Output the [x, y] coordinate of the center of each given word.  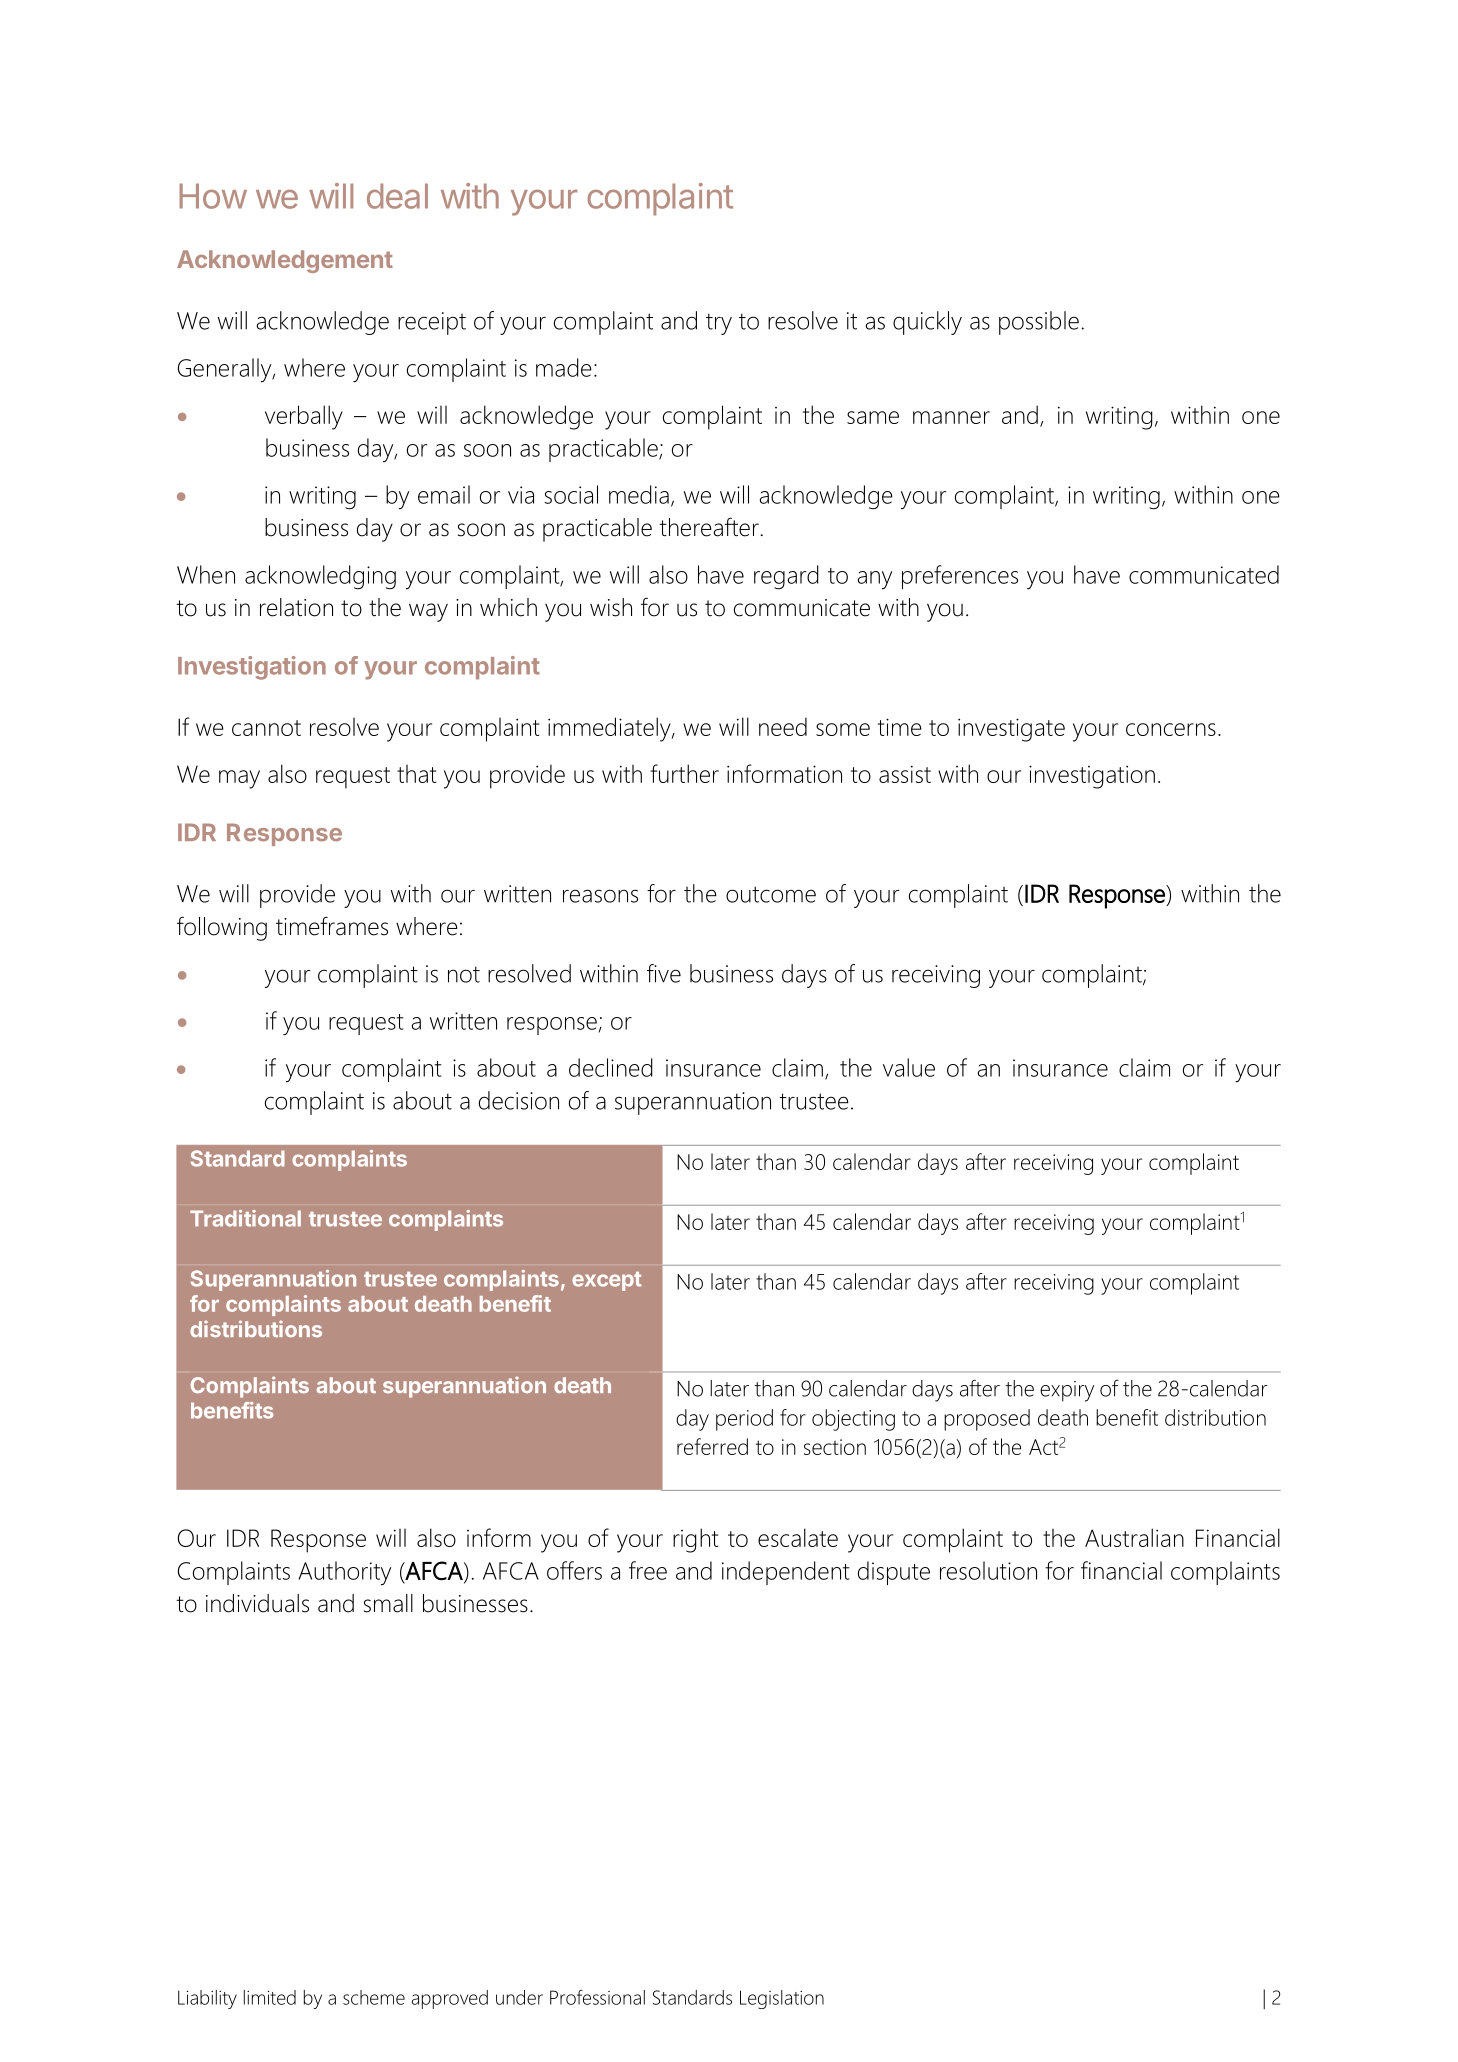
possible [1039, 323]
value [909, 1067]
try [719, 324]
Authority [344, 1573]
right [695, 1540]
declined [611, 1067]
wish [611, 607]
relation [296, 607]
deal [397, 196]
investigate [1011, 730]
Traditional [245, 1218]
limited [270, 1997]
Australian [1134, 1537]
